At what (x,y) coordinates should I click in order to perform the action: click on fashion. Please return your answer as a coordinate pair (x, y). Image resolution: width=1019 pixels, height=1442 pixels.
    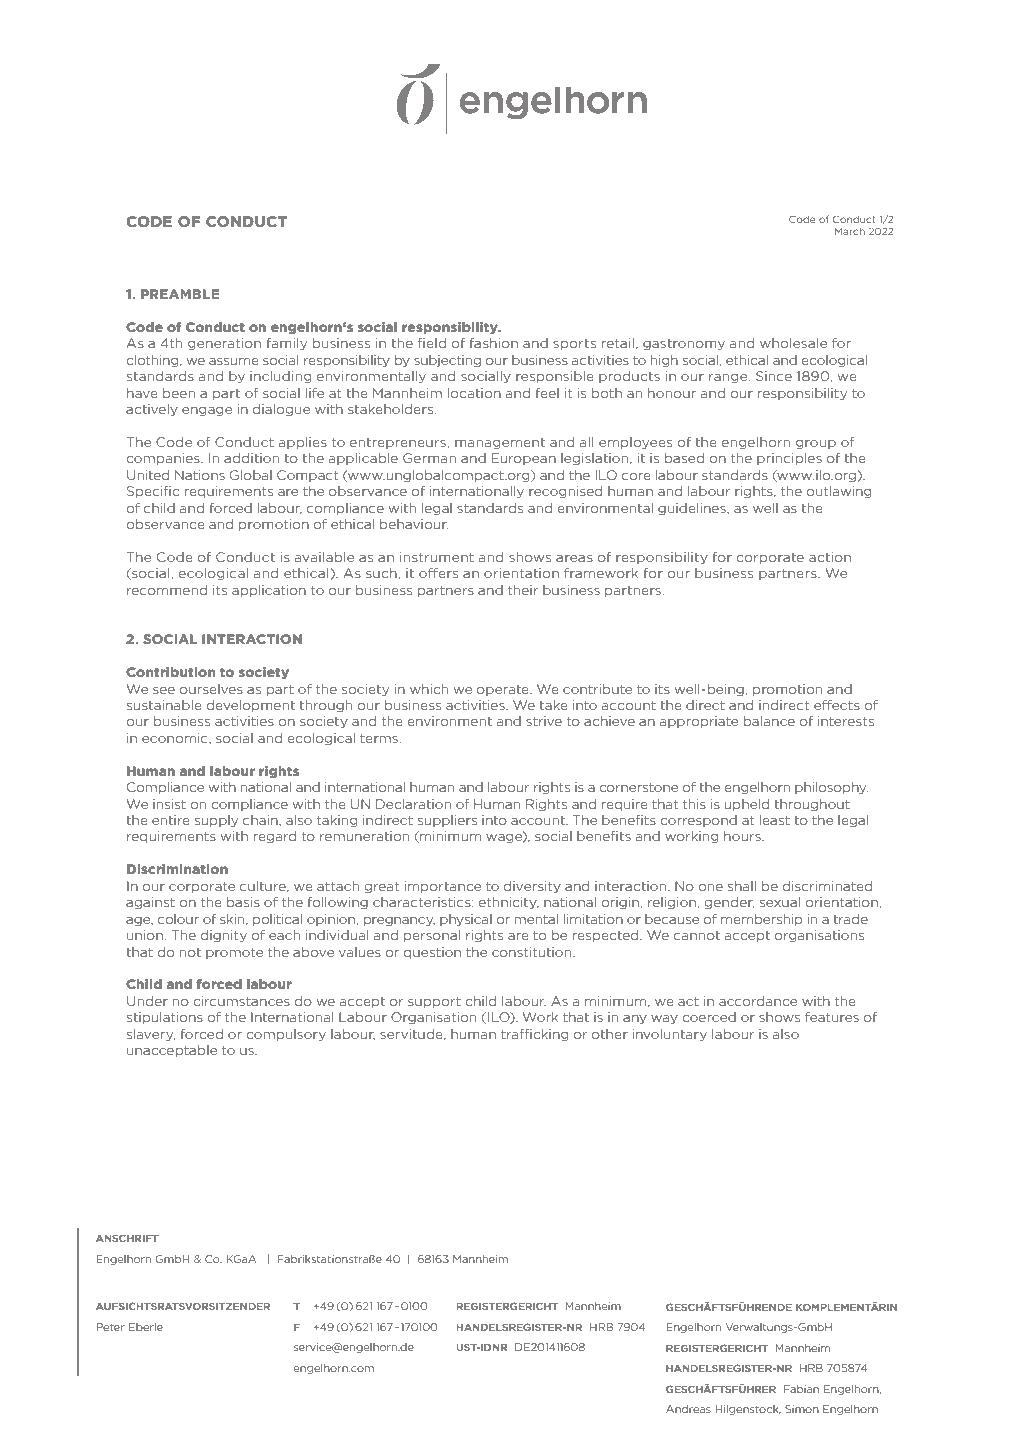
    Looking at the image, I should click on (493, 343).
